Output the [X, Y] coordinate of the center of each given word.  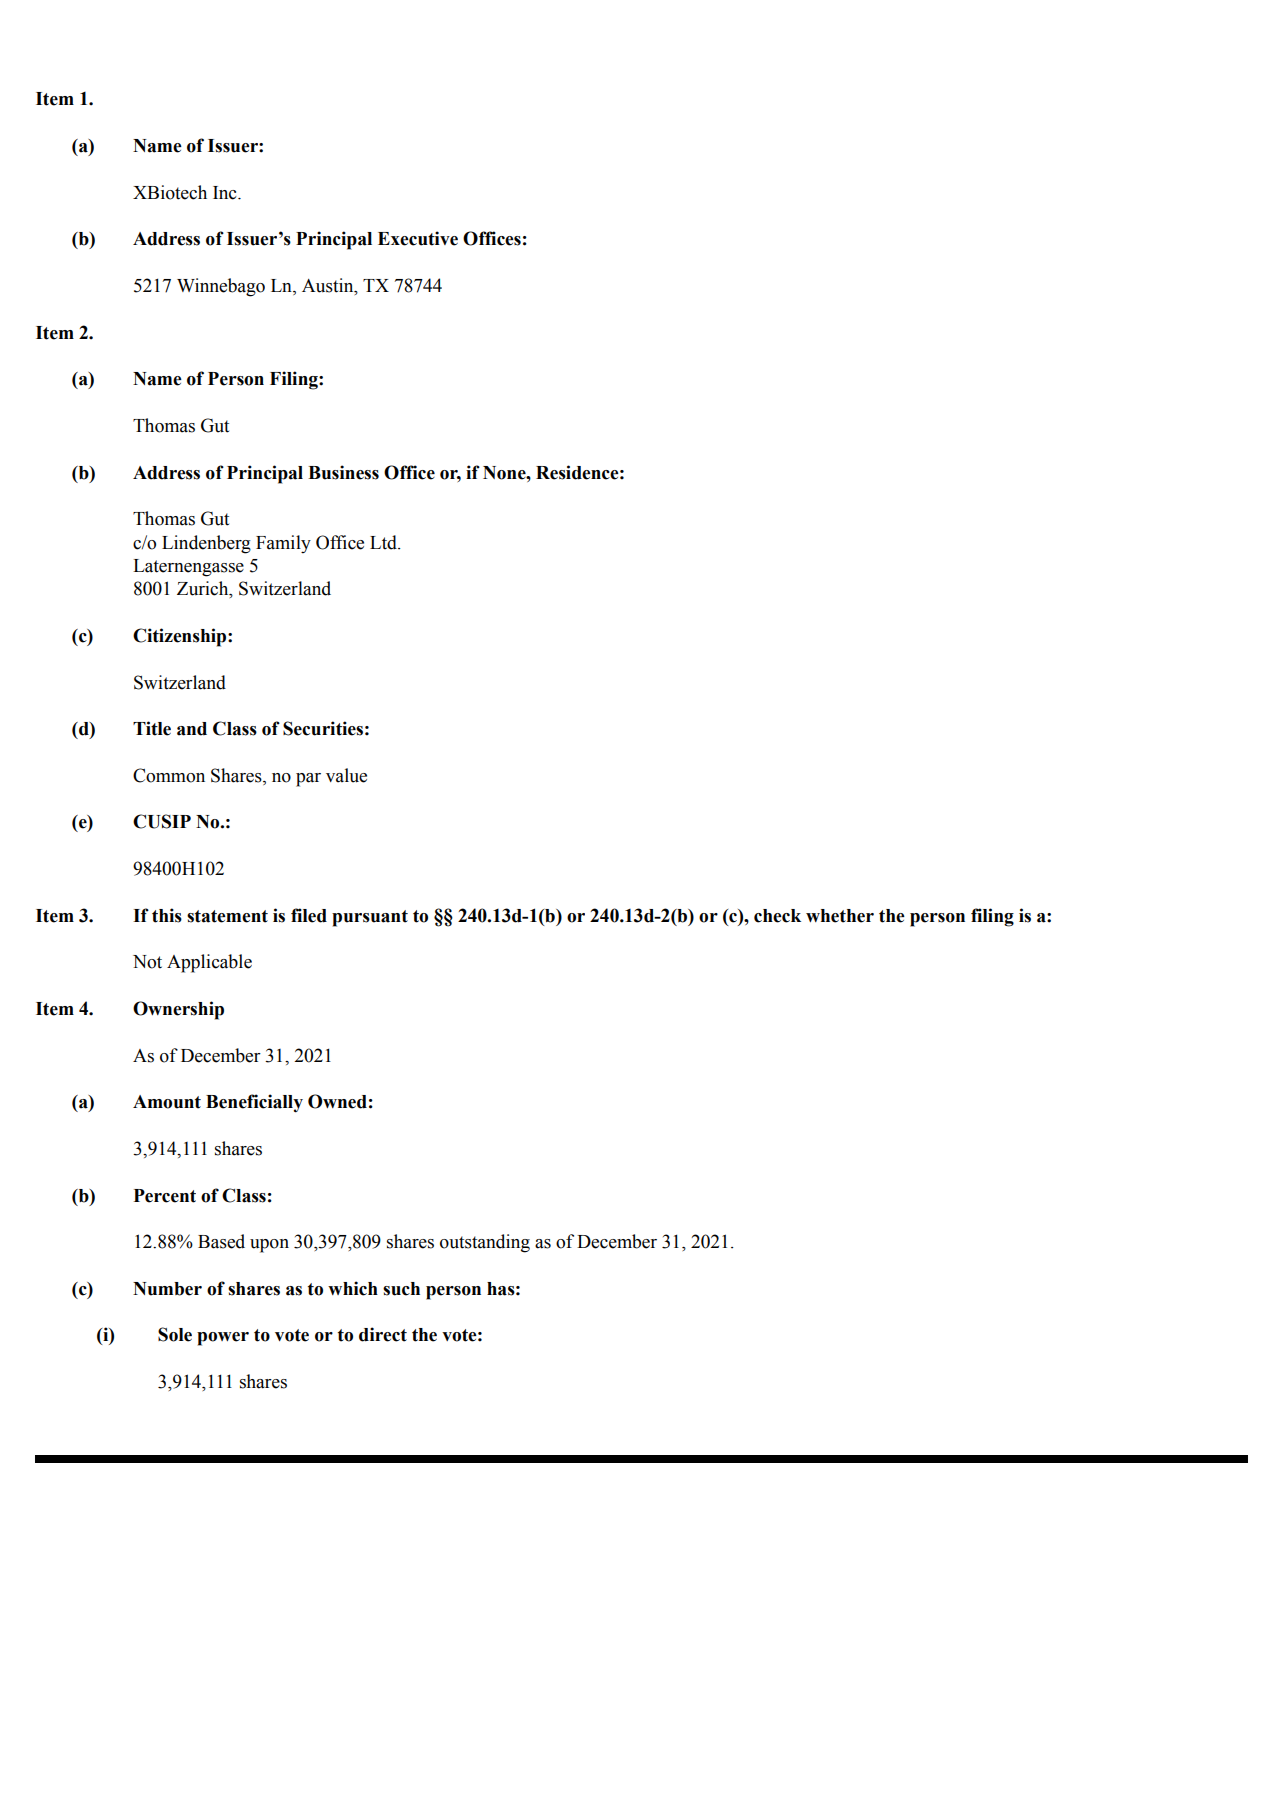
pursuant [370, 918]
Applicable [209, 963]
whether [840, 916]
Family [283, 544]
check [777, 916]
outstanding [485, 1243]
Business [343, 472]
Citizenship [181, 637]
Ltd [384, 542]
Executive [418, 238]
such [401, 1289]
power [223, 1339]
